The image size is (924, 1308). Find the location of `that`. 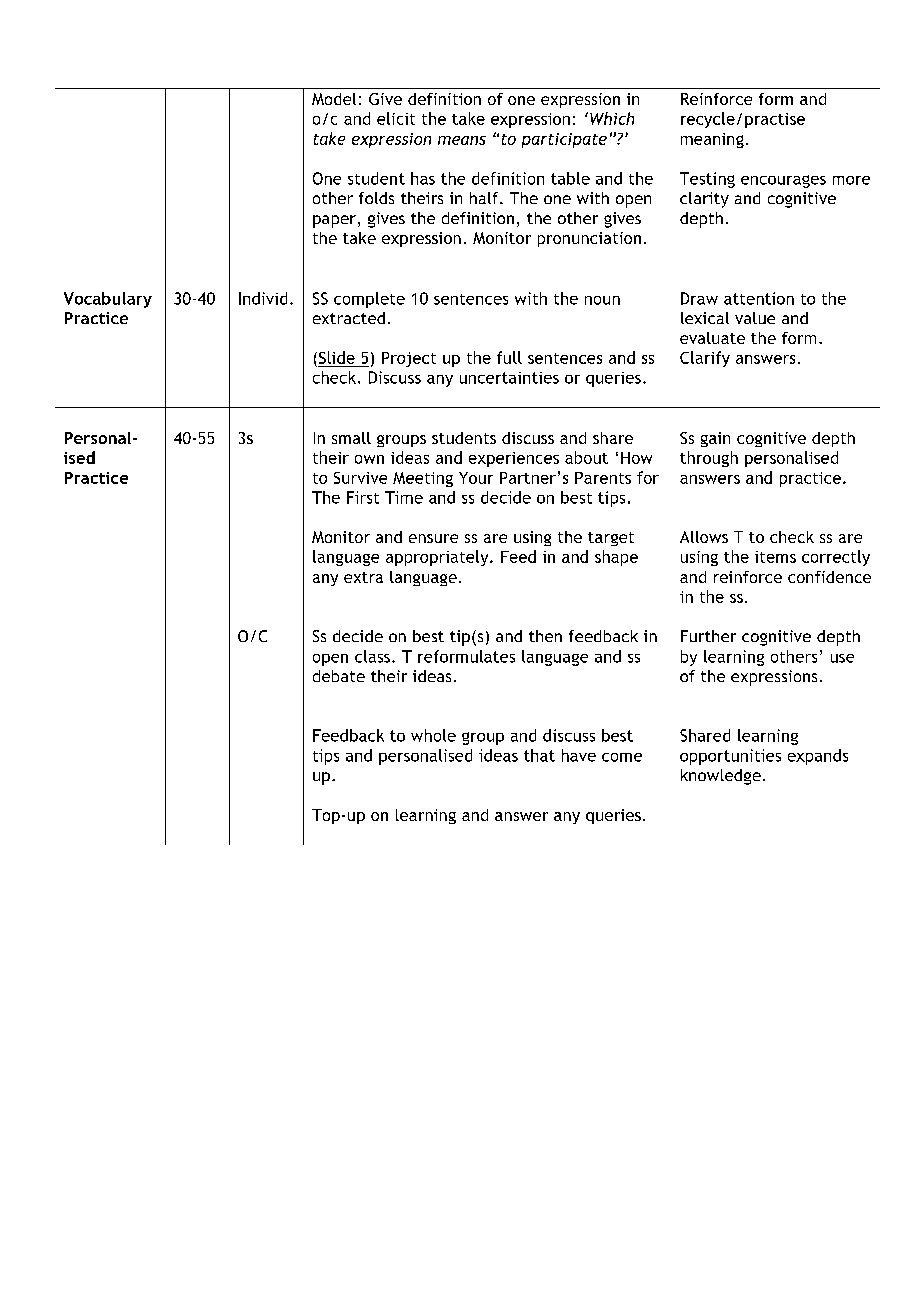

that is located at coordinates (539, 755).
